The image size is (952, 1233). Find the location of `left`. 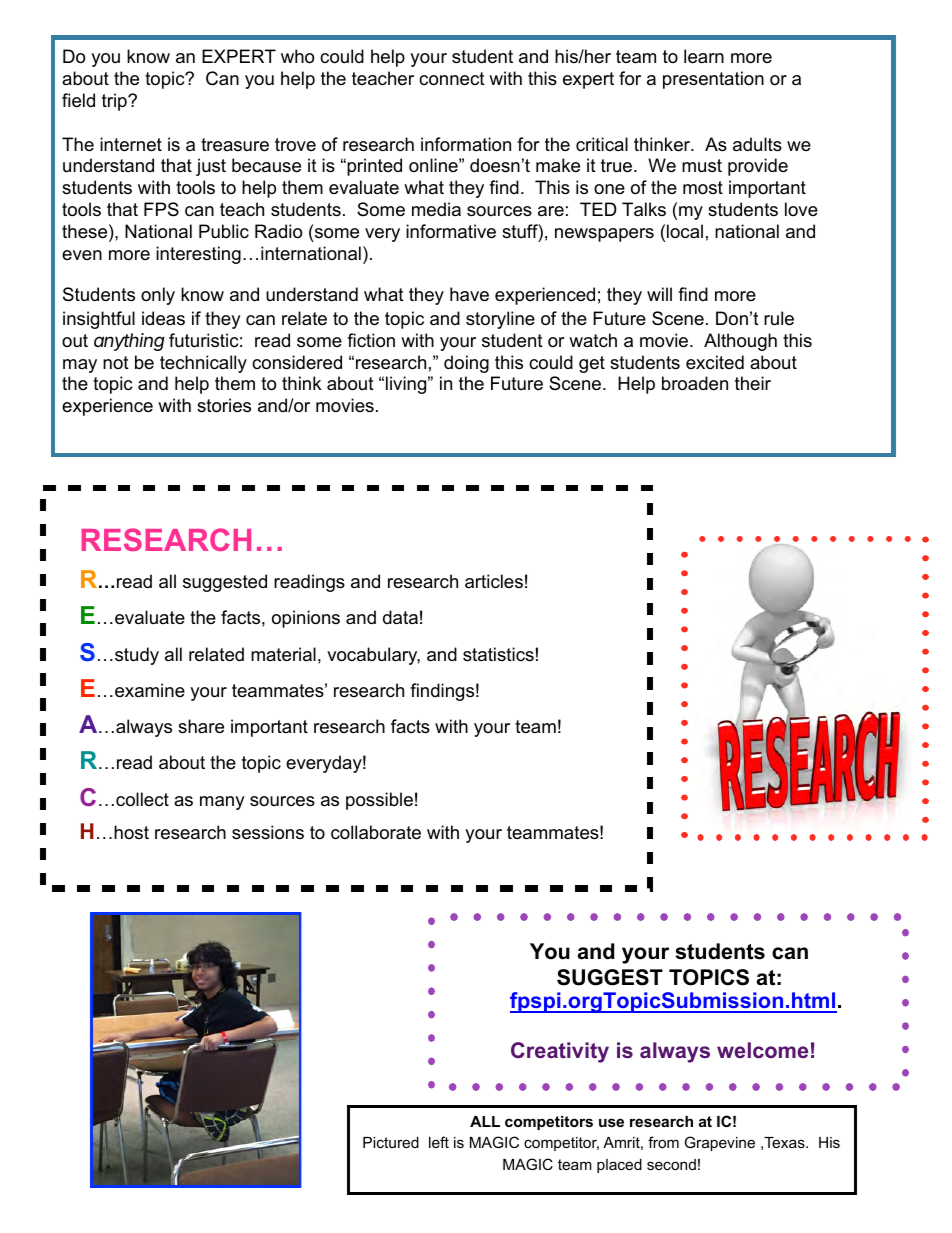

left is located at coordinates (439, 1142).
